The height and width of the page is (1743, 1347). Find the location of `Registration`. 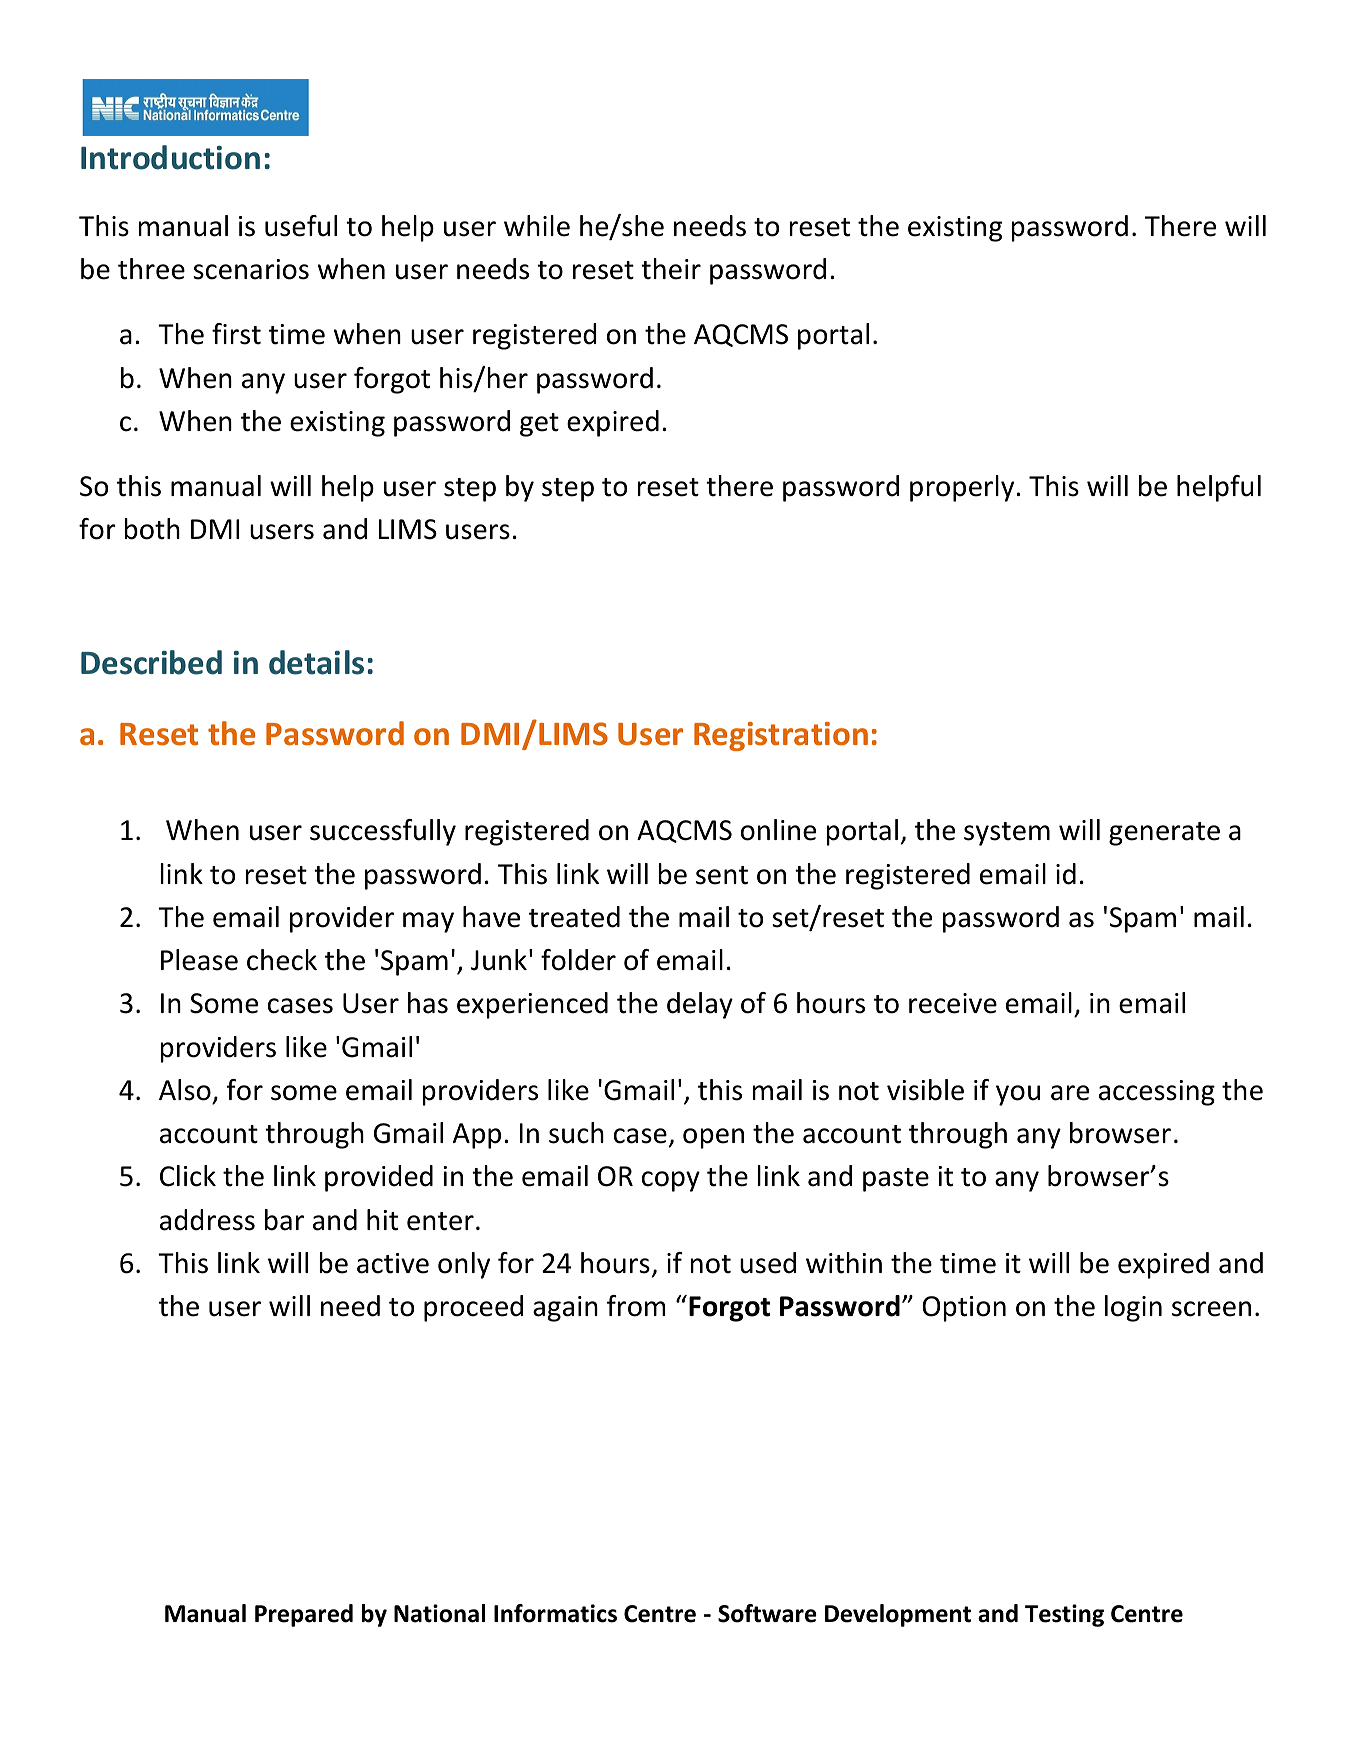

Registration is located at coordinates (781, 736).
